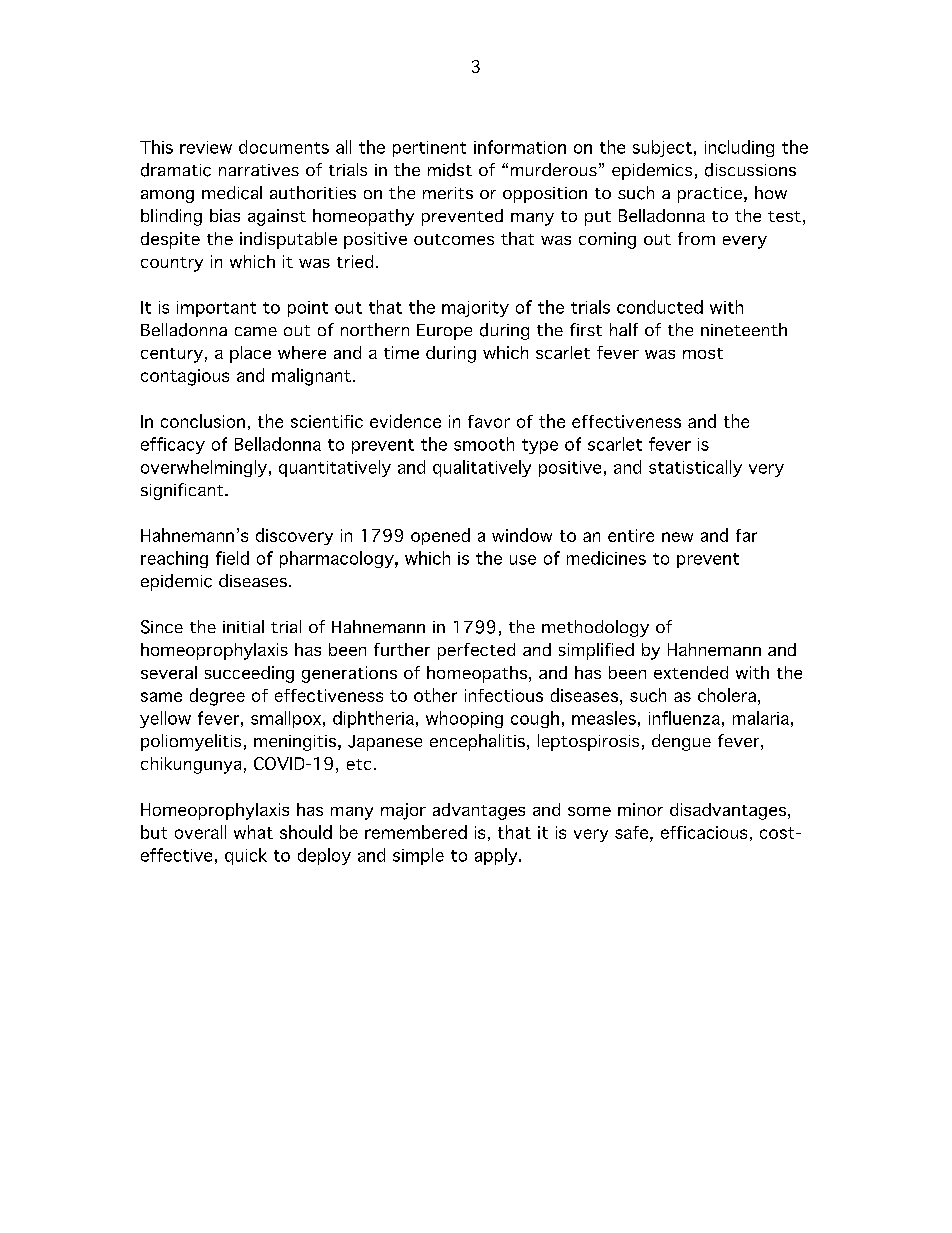 This screenshot has width=952, height=1233. What do you see at coordinates (253, 832) in the screenshot?
I see `what` at bounding box center [253, 832].
